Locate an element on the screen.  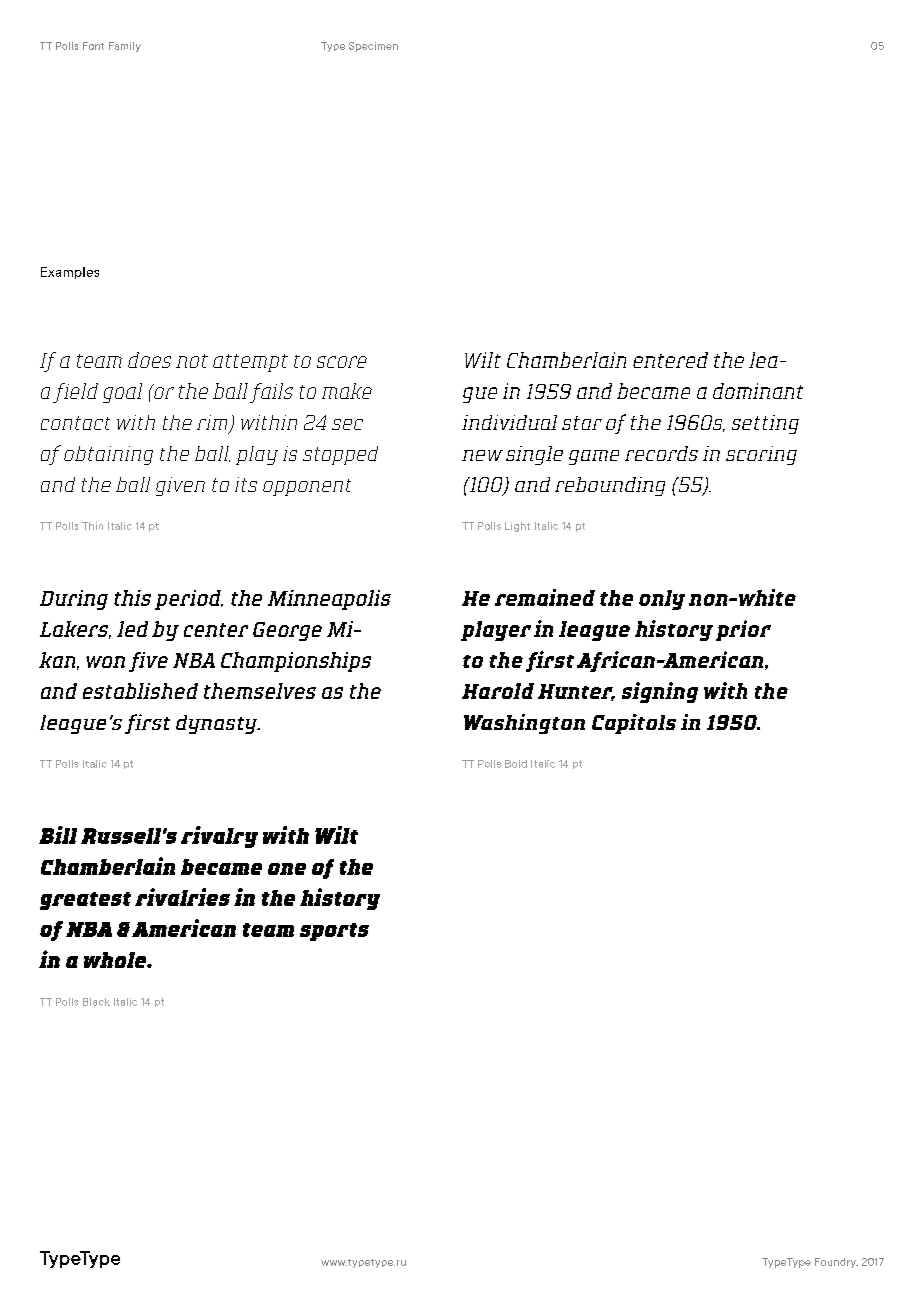
individual is located at coordinates (509, 422).
